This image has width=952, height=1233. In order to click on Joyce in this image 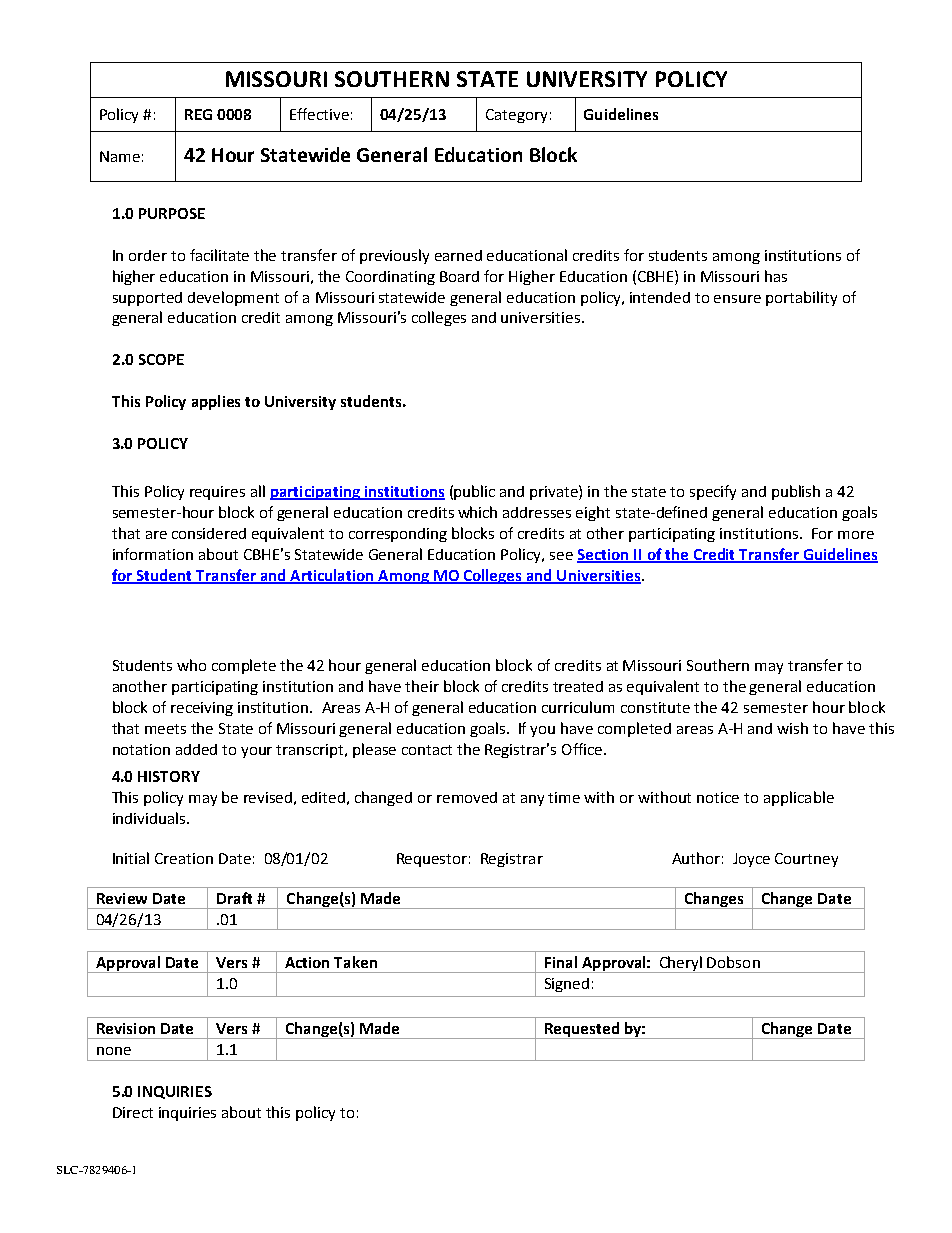, I will do `click(751, 860)`.
